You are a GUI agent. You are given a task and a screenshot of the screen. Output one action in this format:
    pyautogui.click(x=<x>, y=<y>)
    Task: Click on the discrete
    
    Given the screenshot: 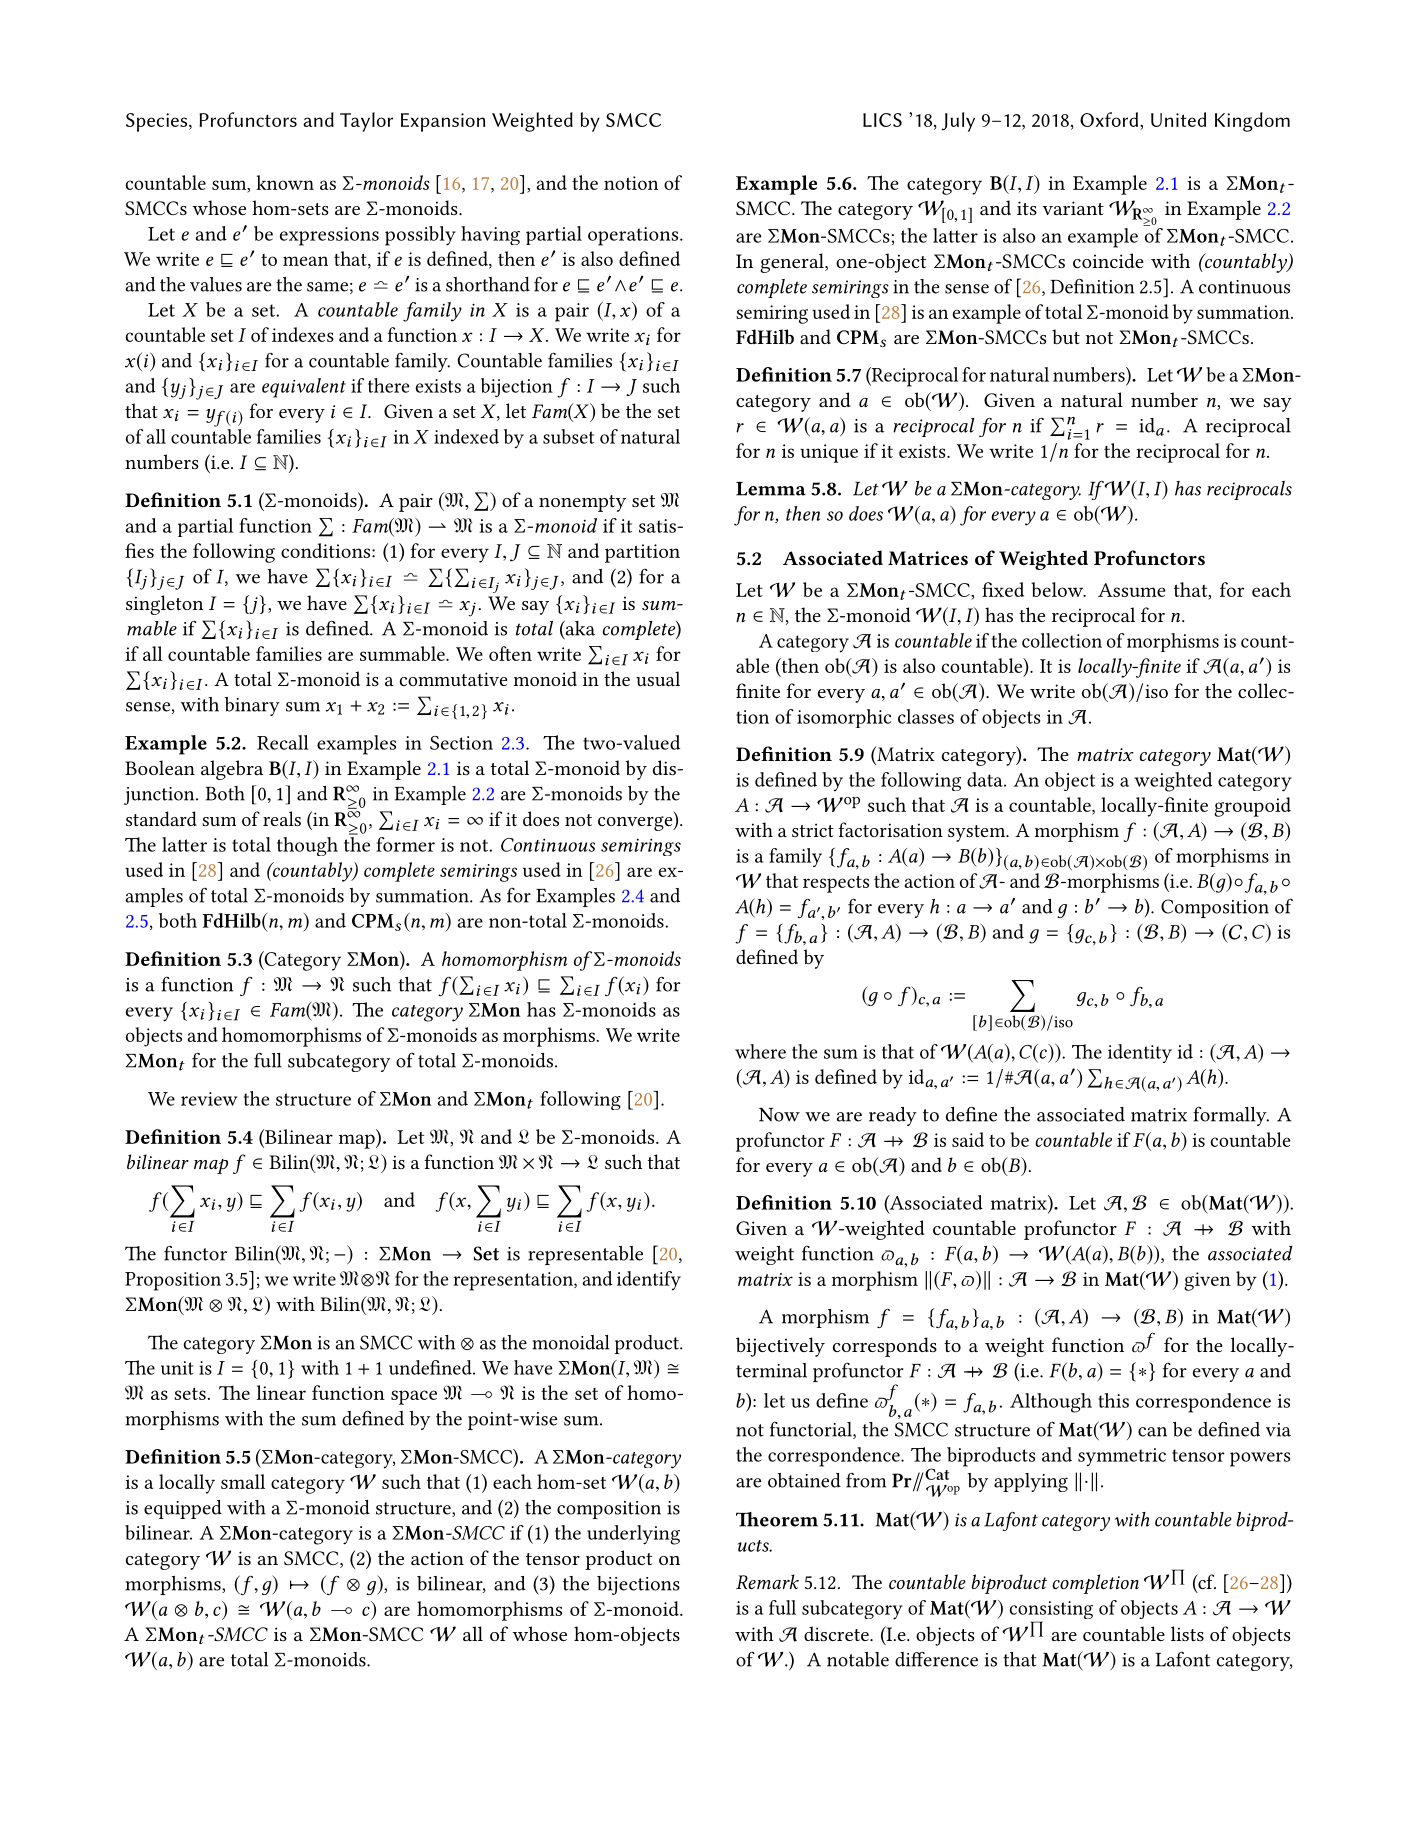 What is the action you would take?
    pyautogui.click(x=837, y=1633)
